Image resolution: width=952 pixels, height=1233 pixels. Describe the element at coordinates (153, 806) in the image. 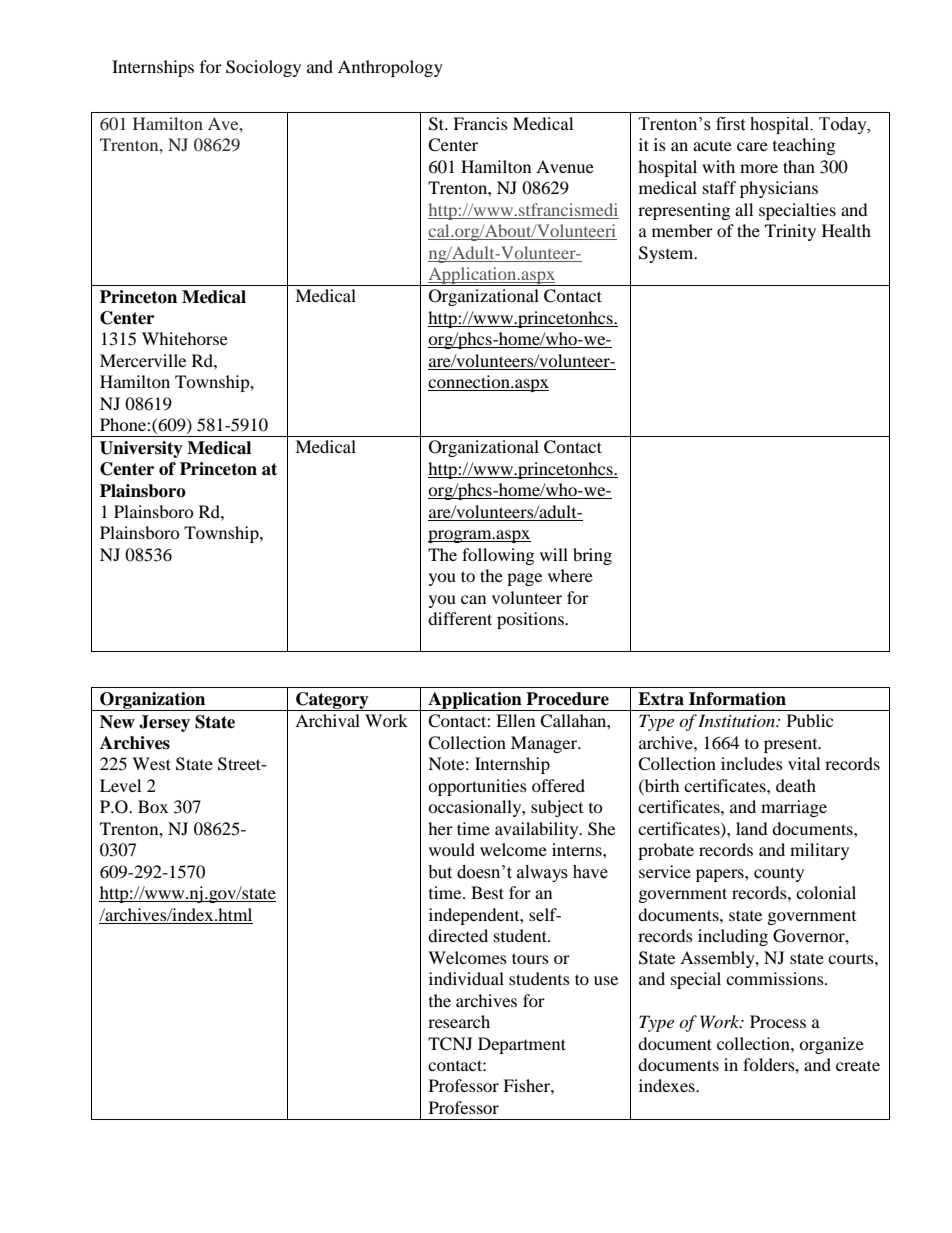

I see `Box` at that location.
